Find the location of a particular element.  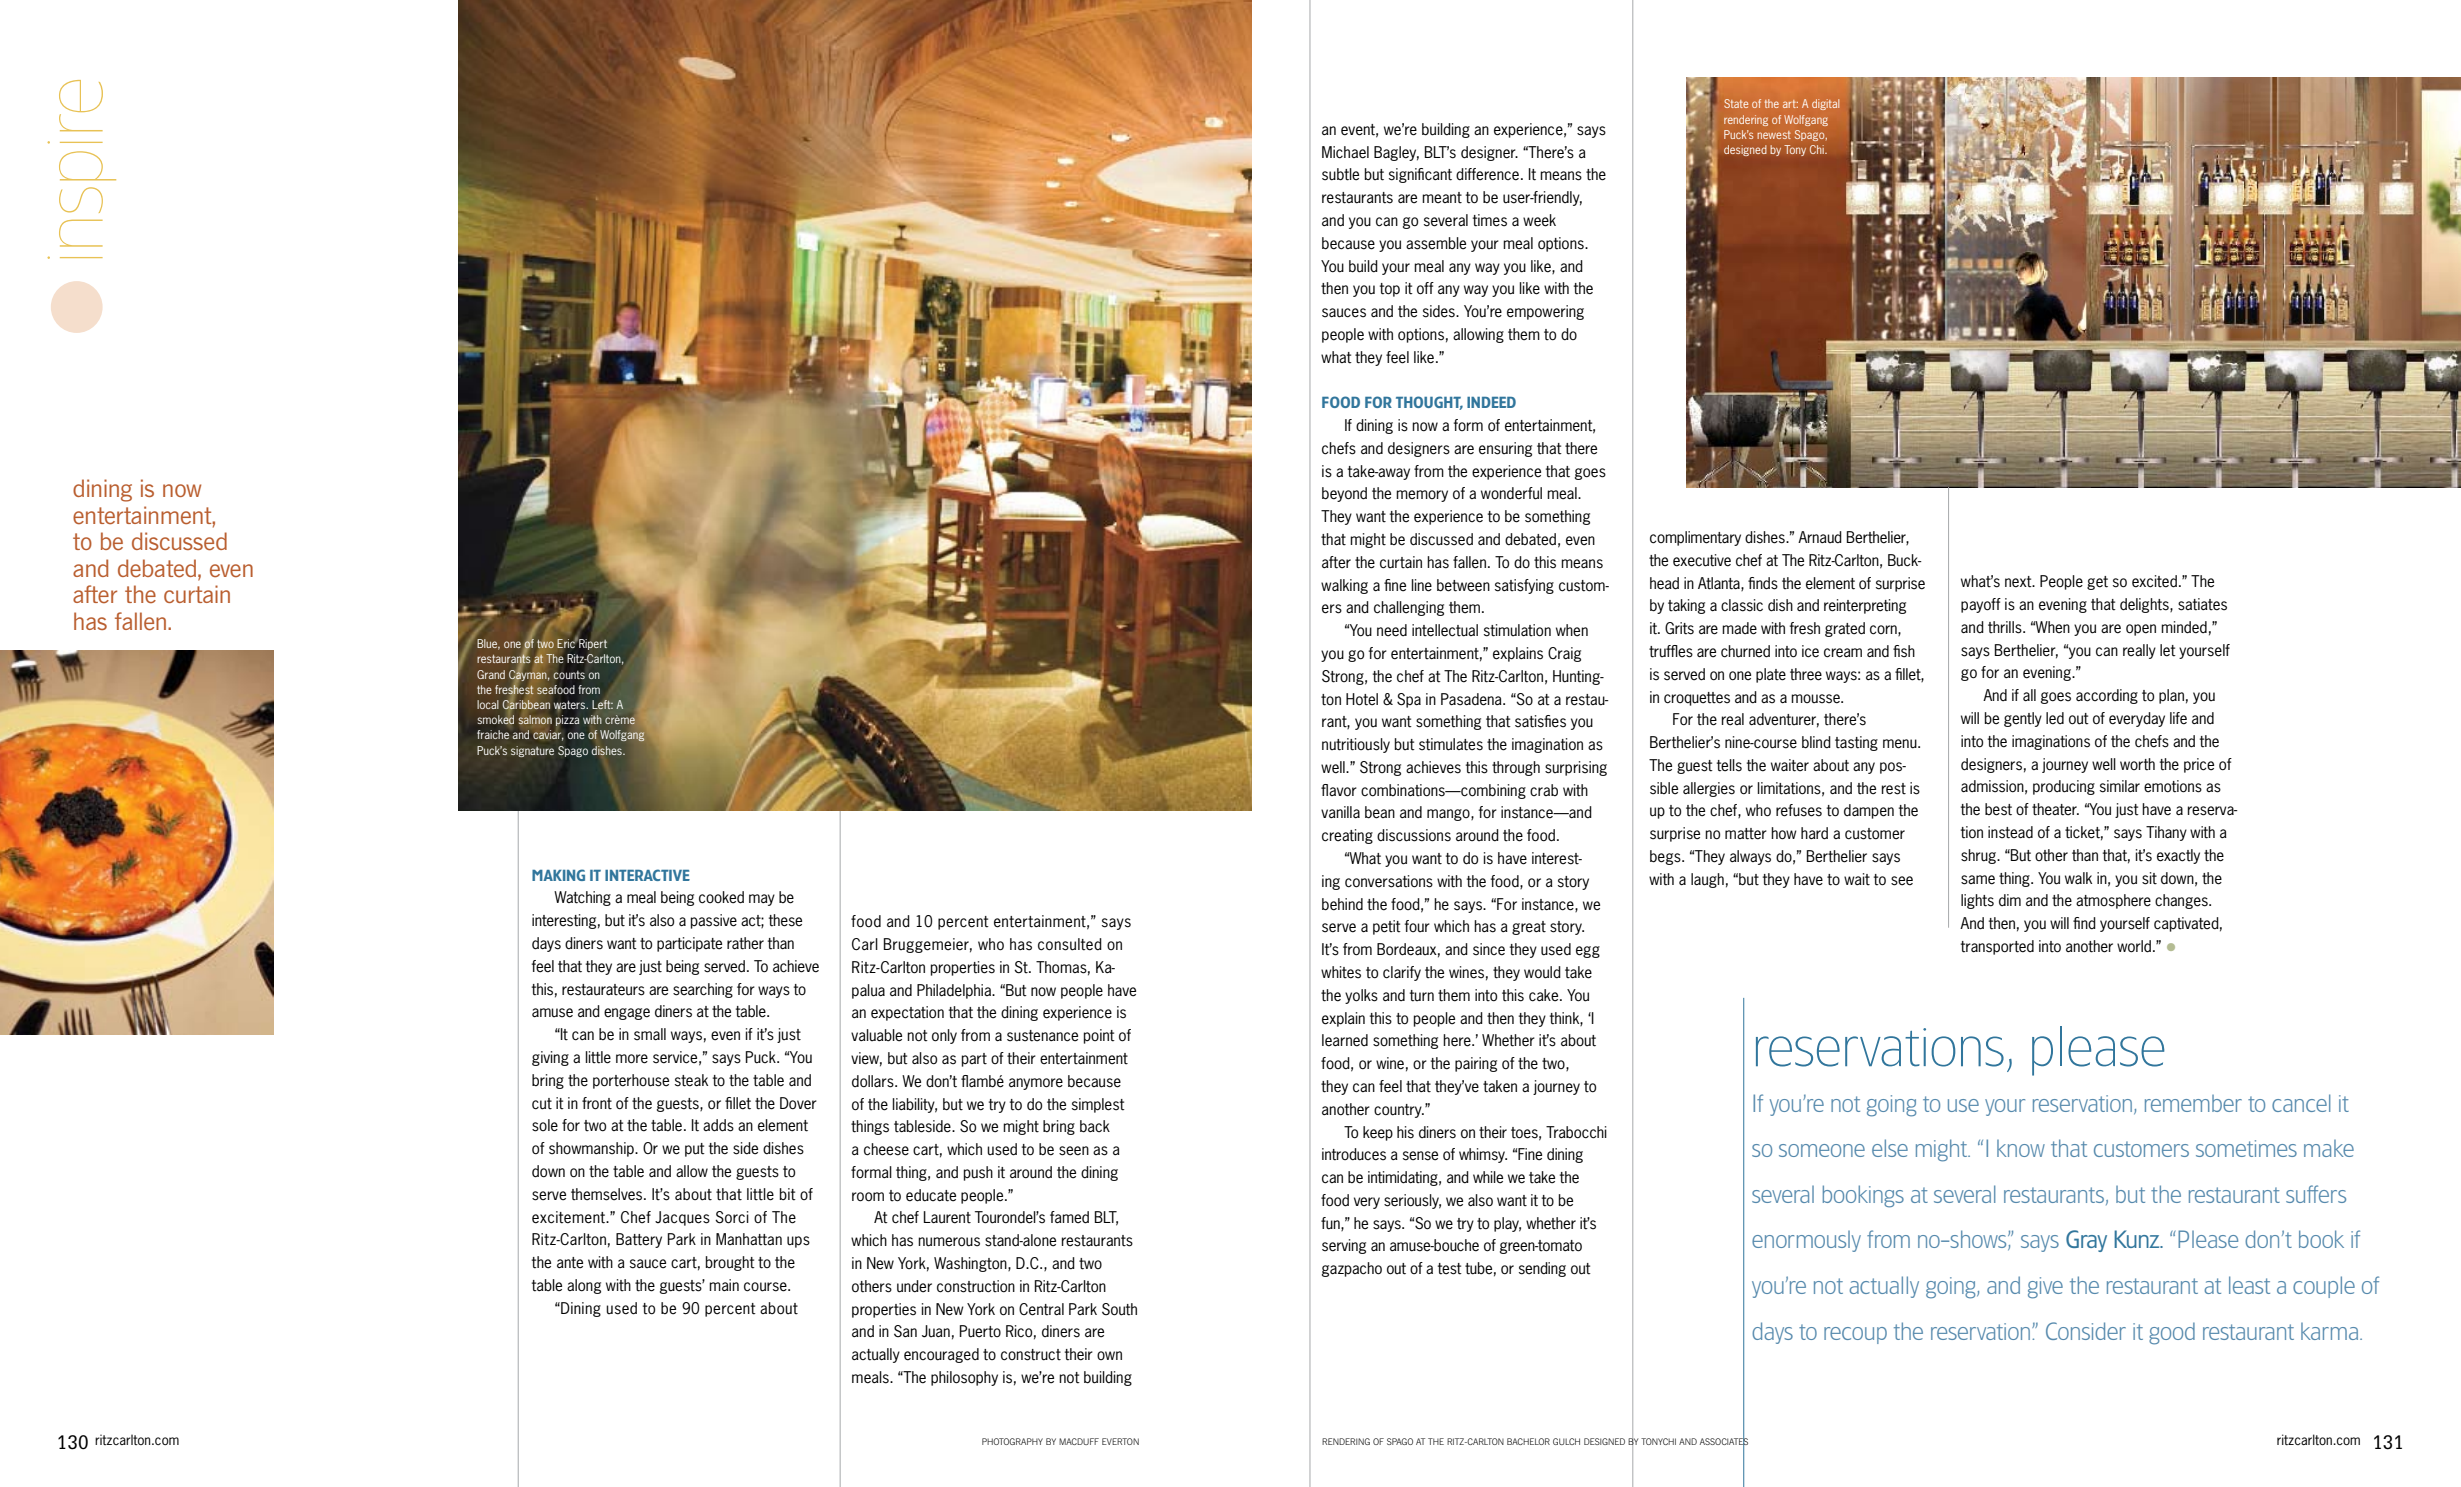

know is located at coordinates (2021, 1148).
